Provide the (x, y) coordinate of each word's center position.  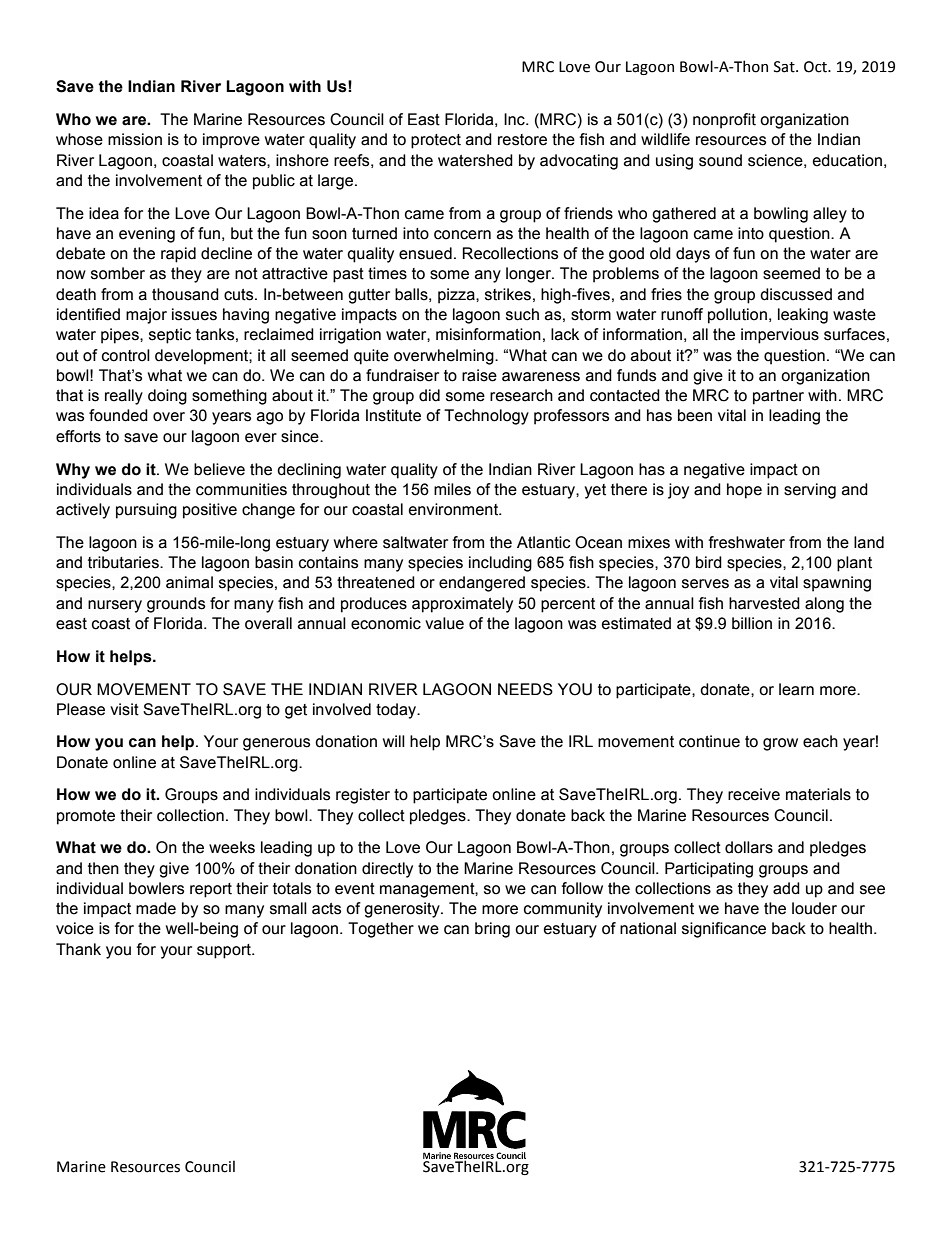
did (429, 395)
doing (167, 397)
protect (436, 141)
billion (752, 623)
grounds (176, 605)
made (156, 908)
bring (492, 930)
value (444, 623)
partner (778, 397)
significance (724, 930)
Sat (785, 67)
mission (135, 139)
